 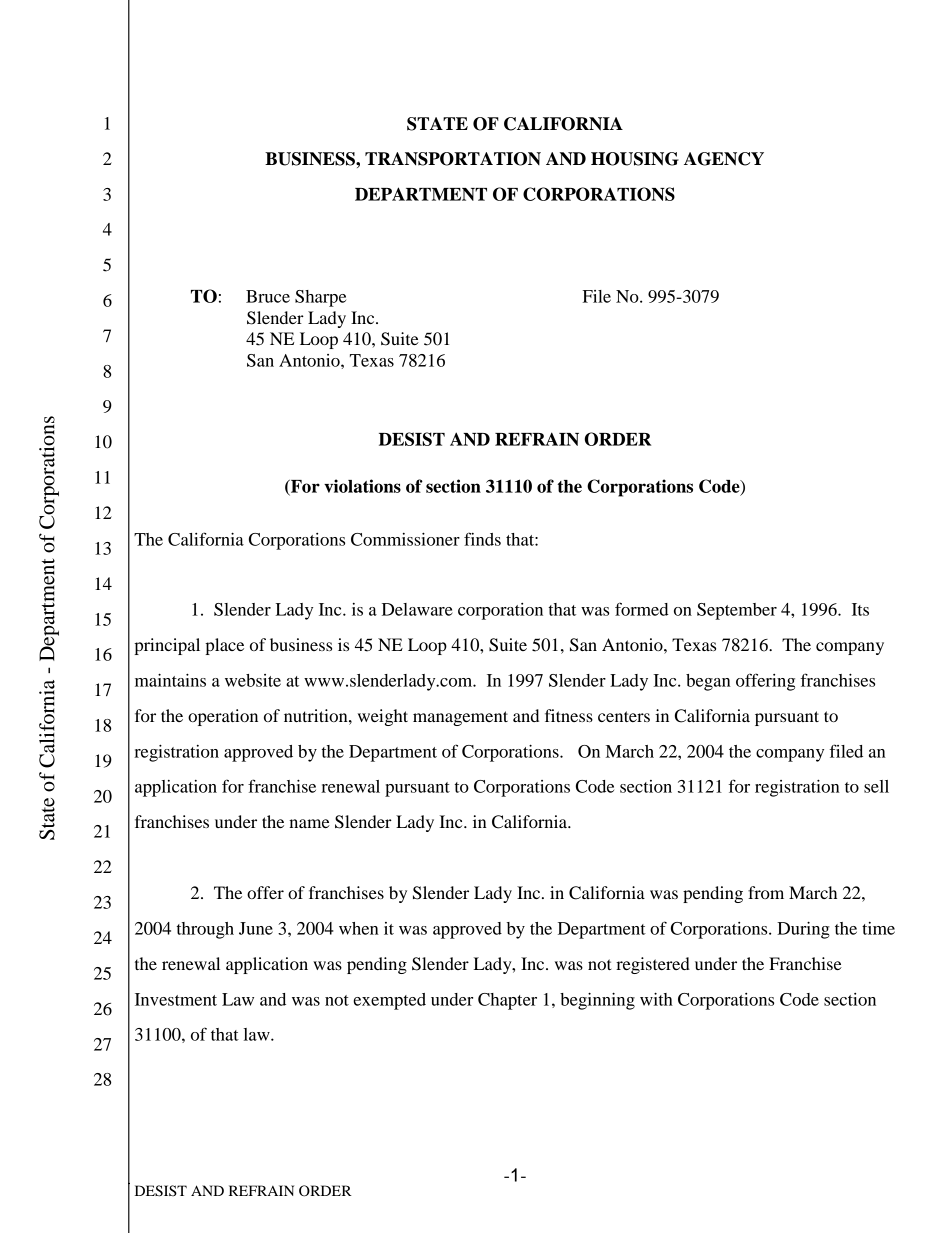 I want to click on finds, so click(x=482, y=539).
